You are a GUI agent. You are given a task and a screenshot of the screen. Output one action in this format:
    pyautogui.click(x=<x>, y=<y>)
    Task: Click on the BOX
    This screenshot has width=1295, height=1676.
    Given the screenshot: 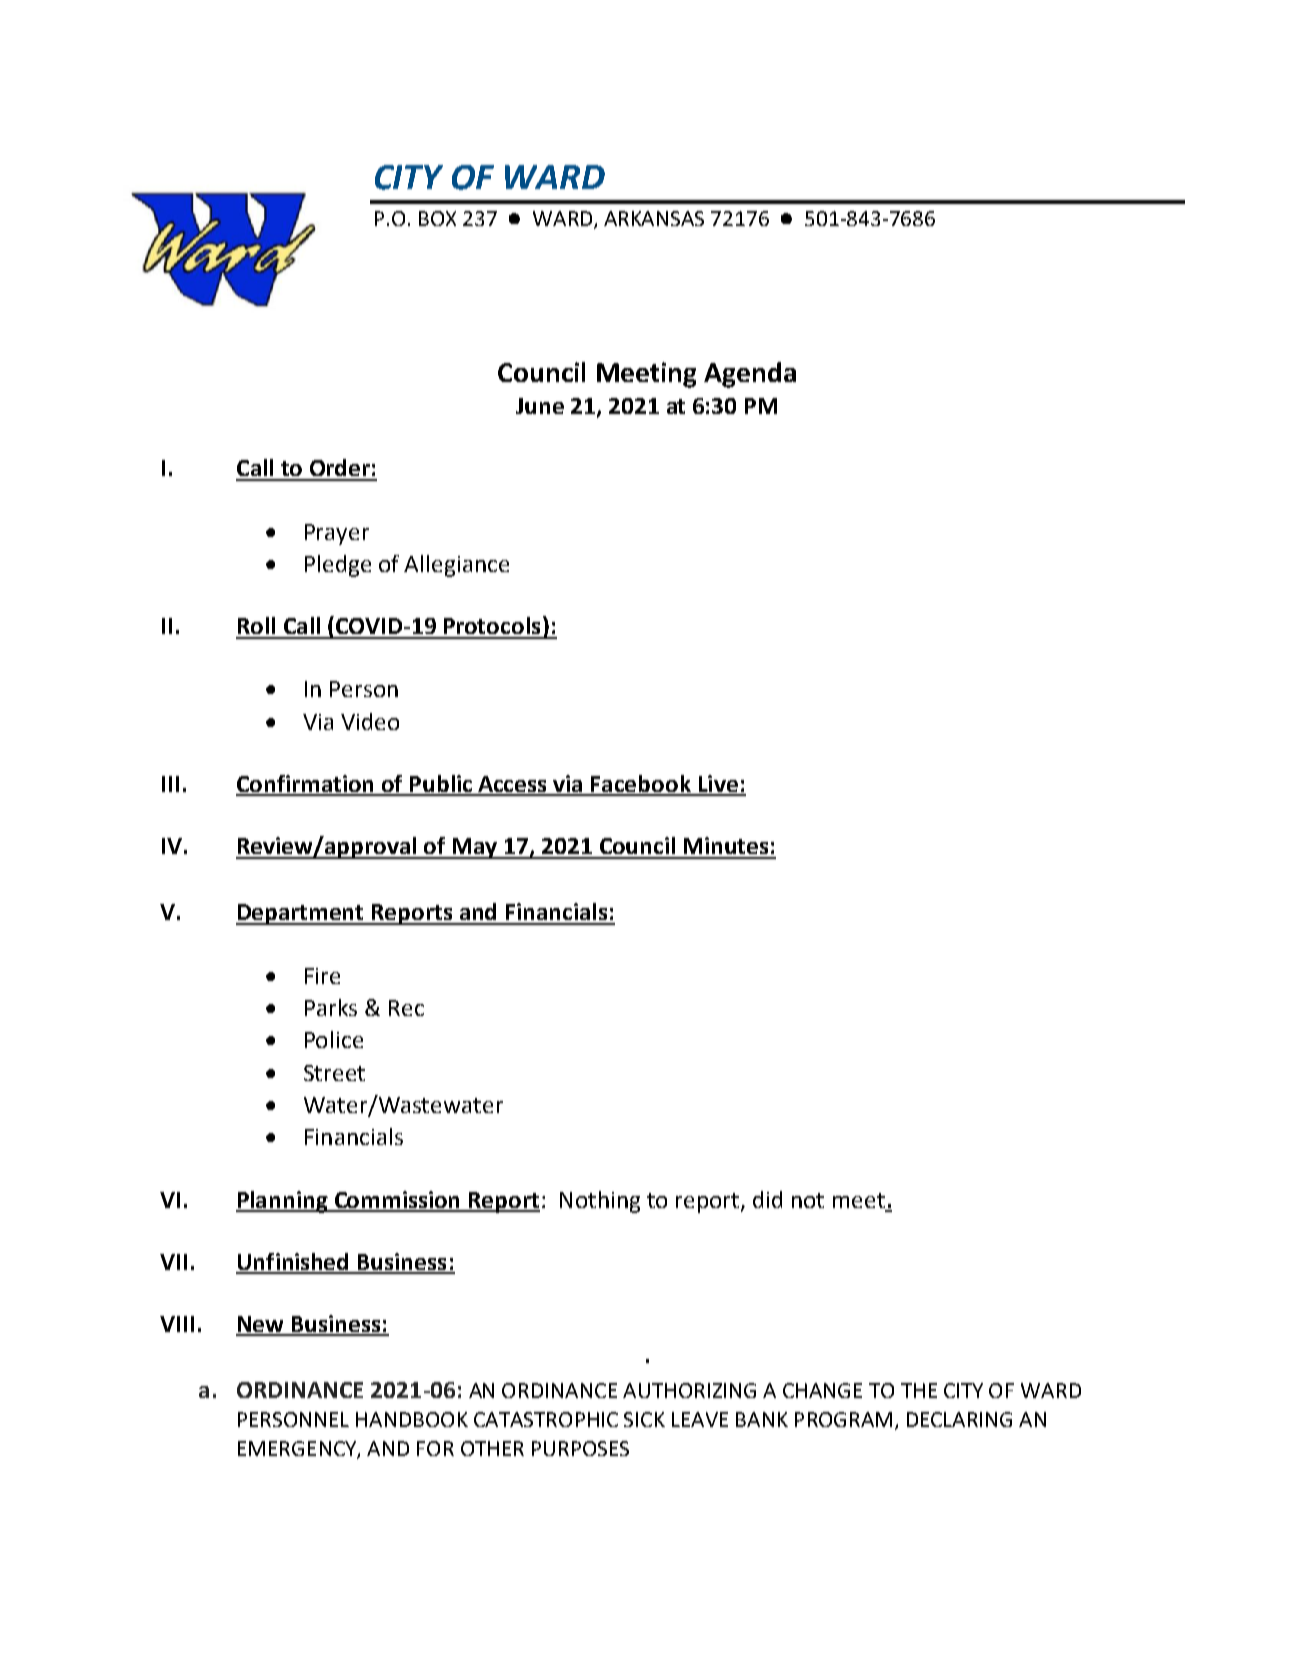 What is the action you would take?
    pyautogui.click(x=437, y=218)
